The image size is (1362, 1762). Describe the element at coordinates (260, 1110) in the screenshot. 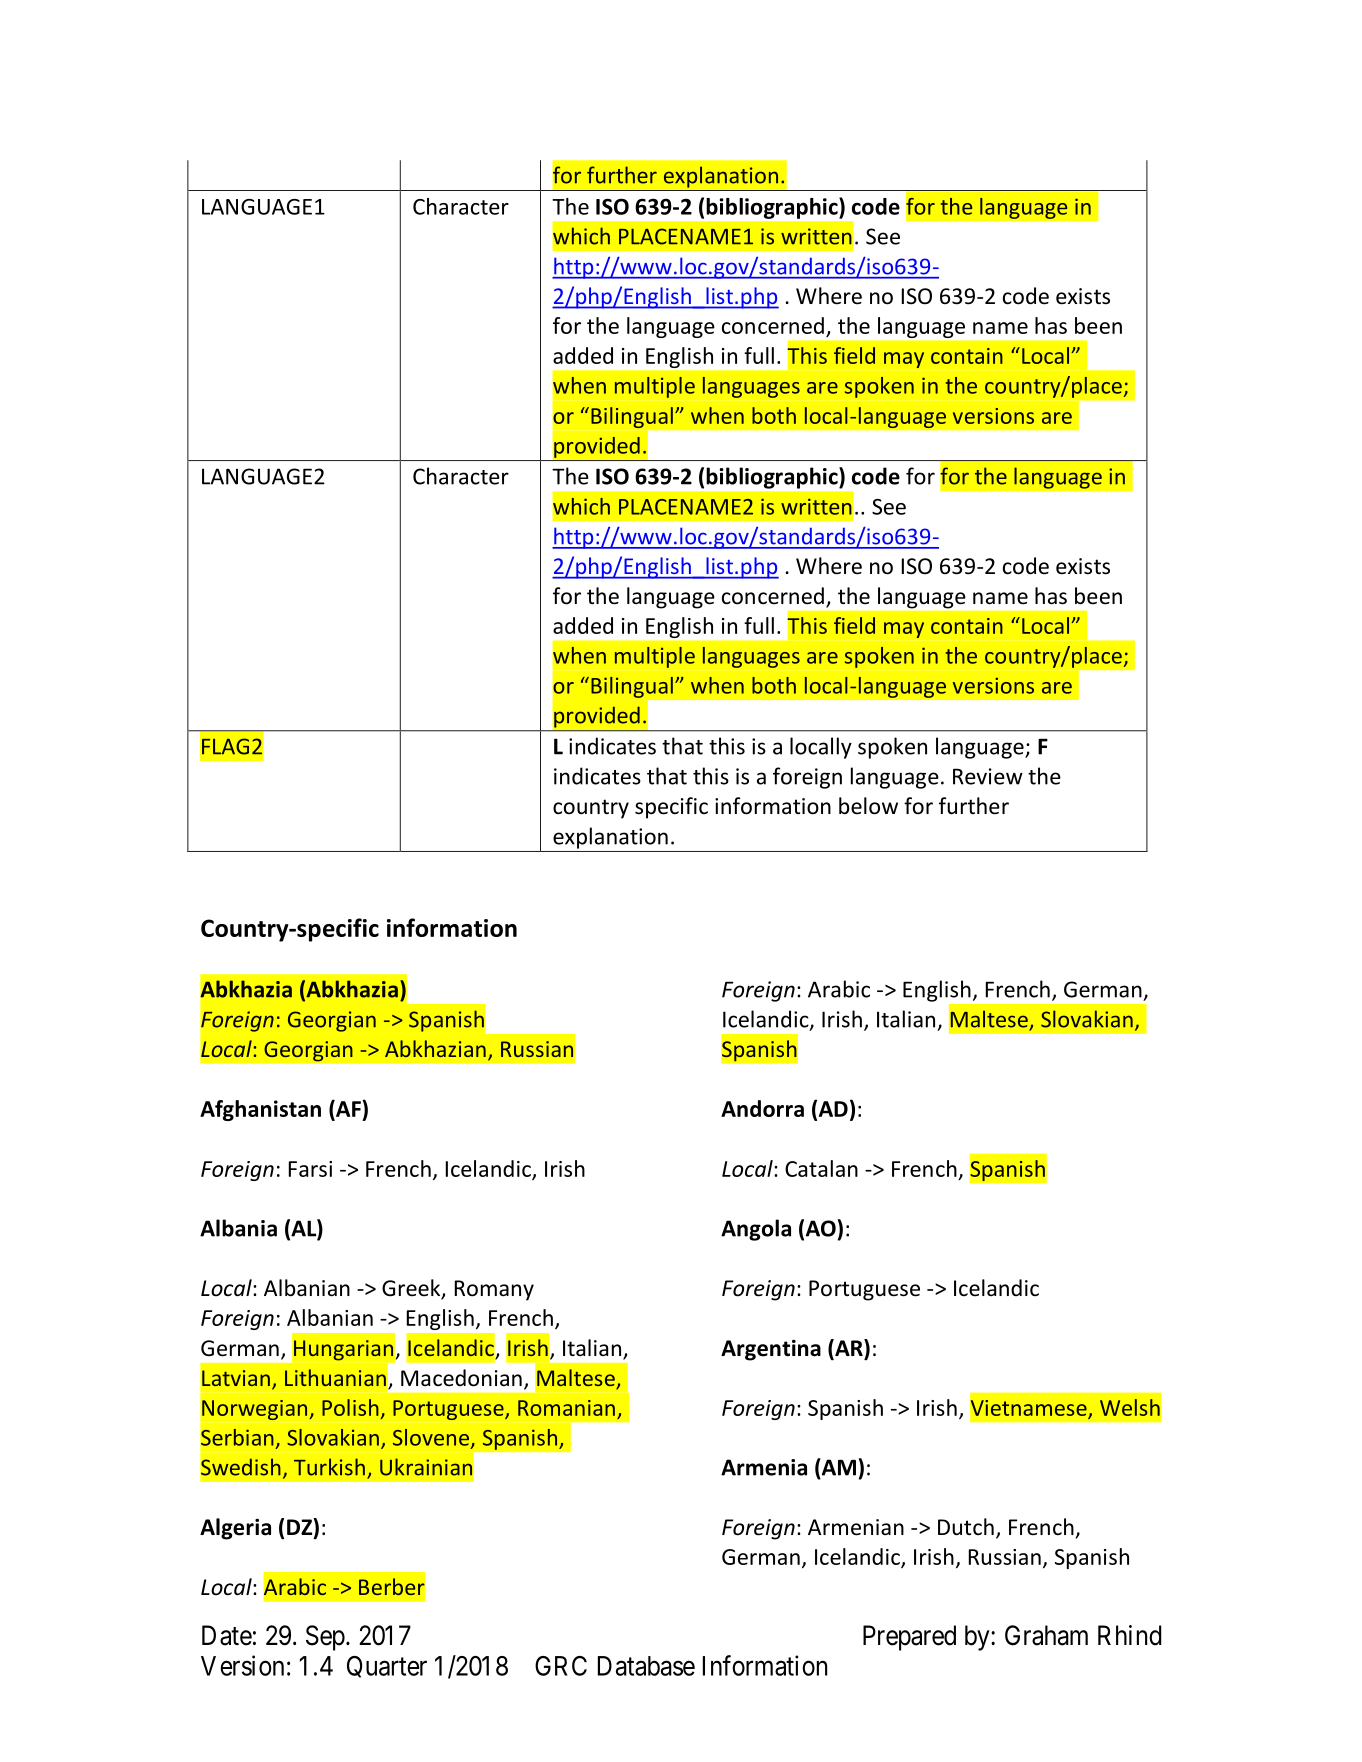

I see `Afghanistan` at that location.
